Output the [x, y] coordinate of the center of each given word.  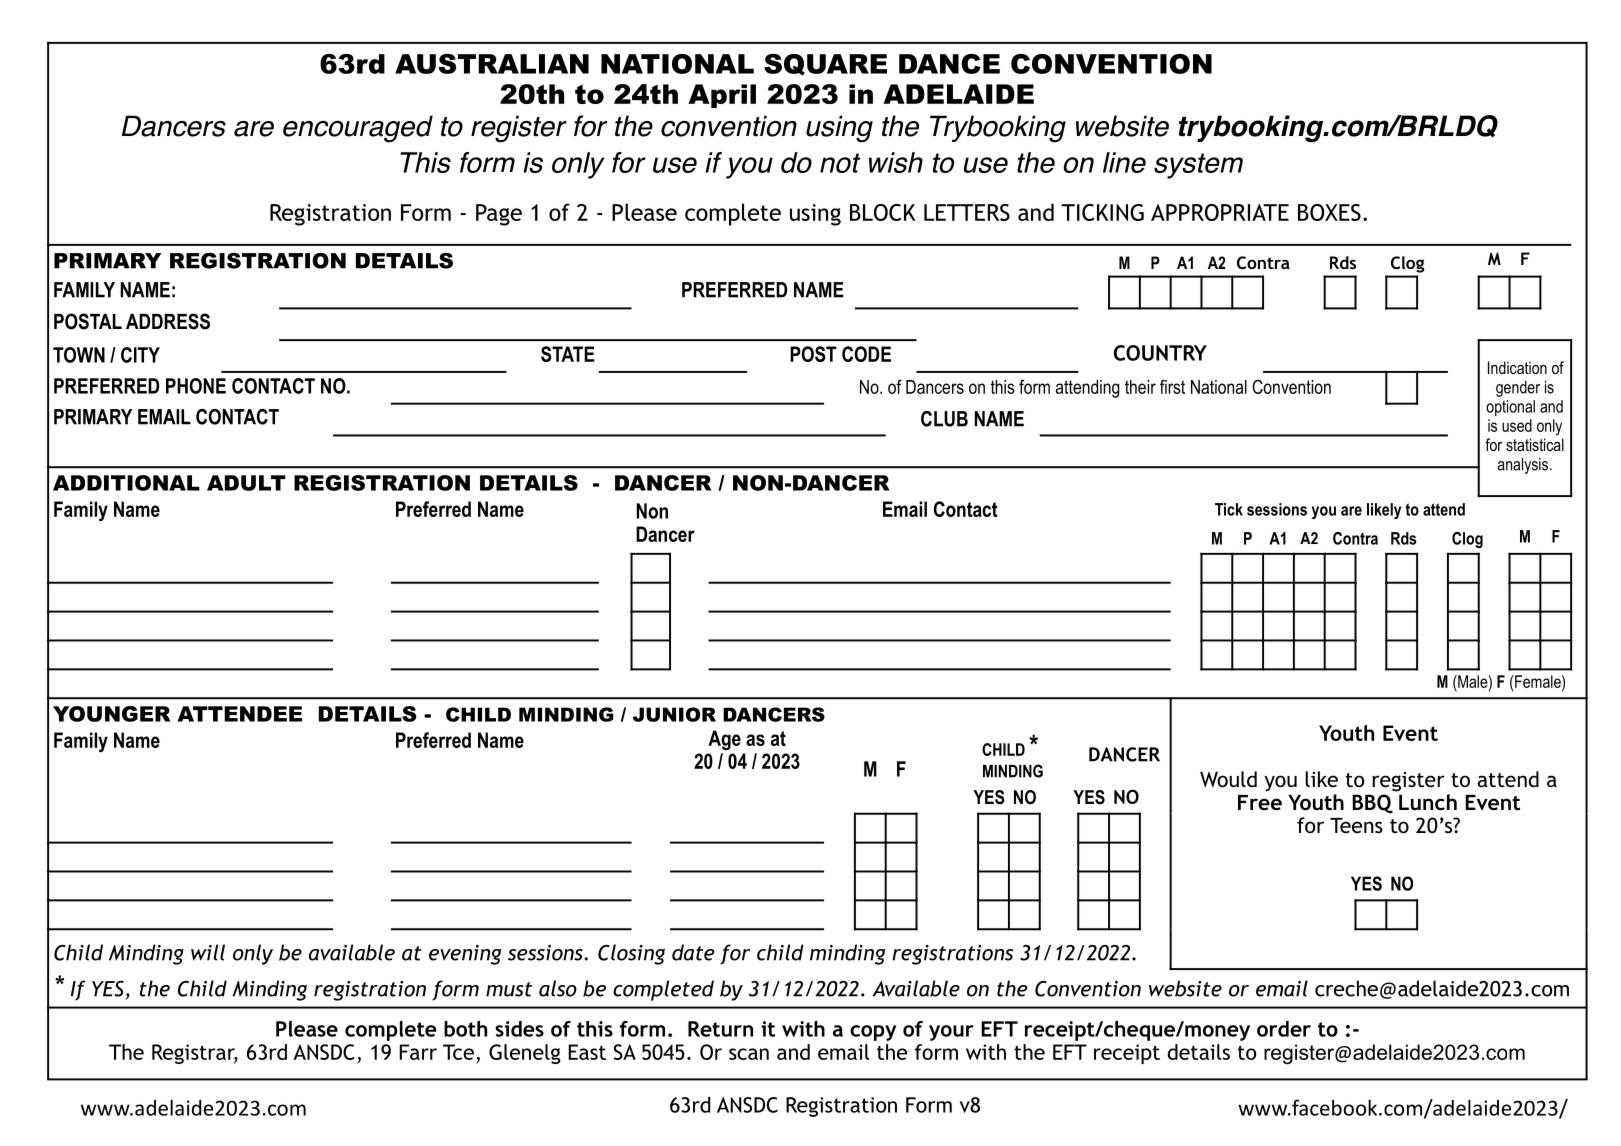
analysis [1524, 466]
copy [873, 1033]
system [1198, 166]
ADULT [246, 483]
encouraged [358, 129]
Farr [418, 1052]
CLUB [944, 419]
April [722, 96]
